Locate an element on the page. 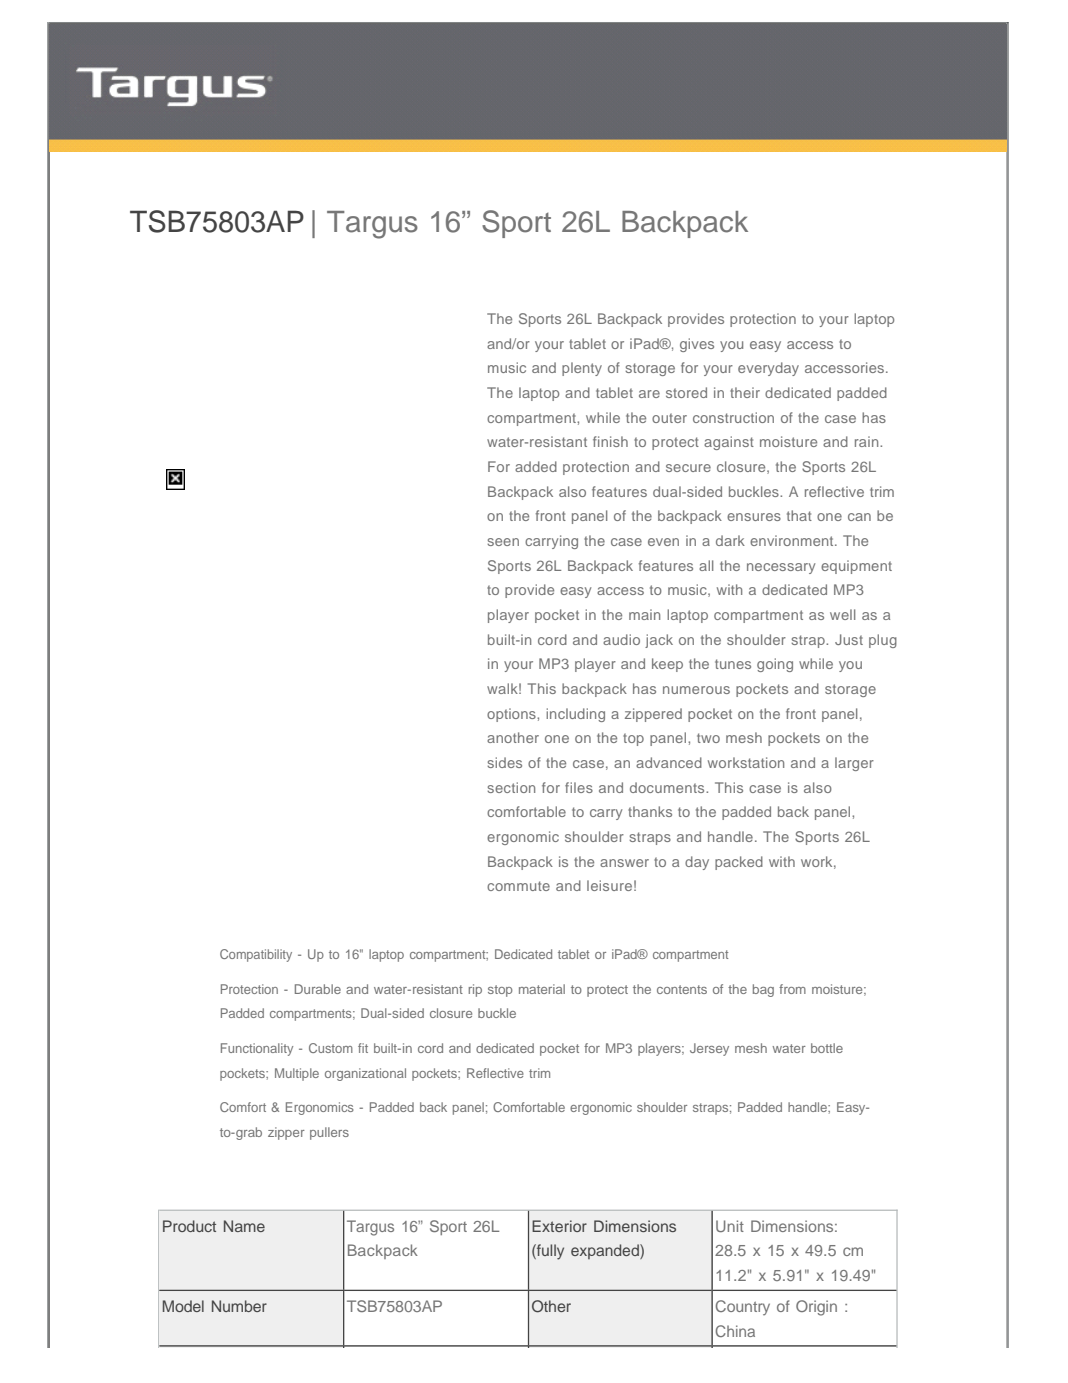 The height and width of the document is (1383, 1068). everyday is located at coordinates (768, 369).
